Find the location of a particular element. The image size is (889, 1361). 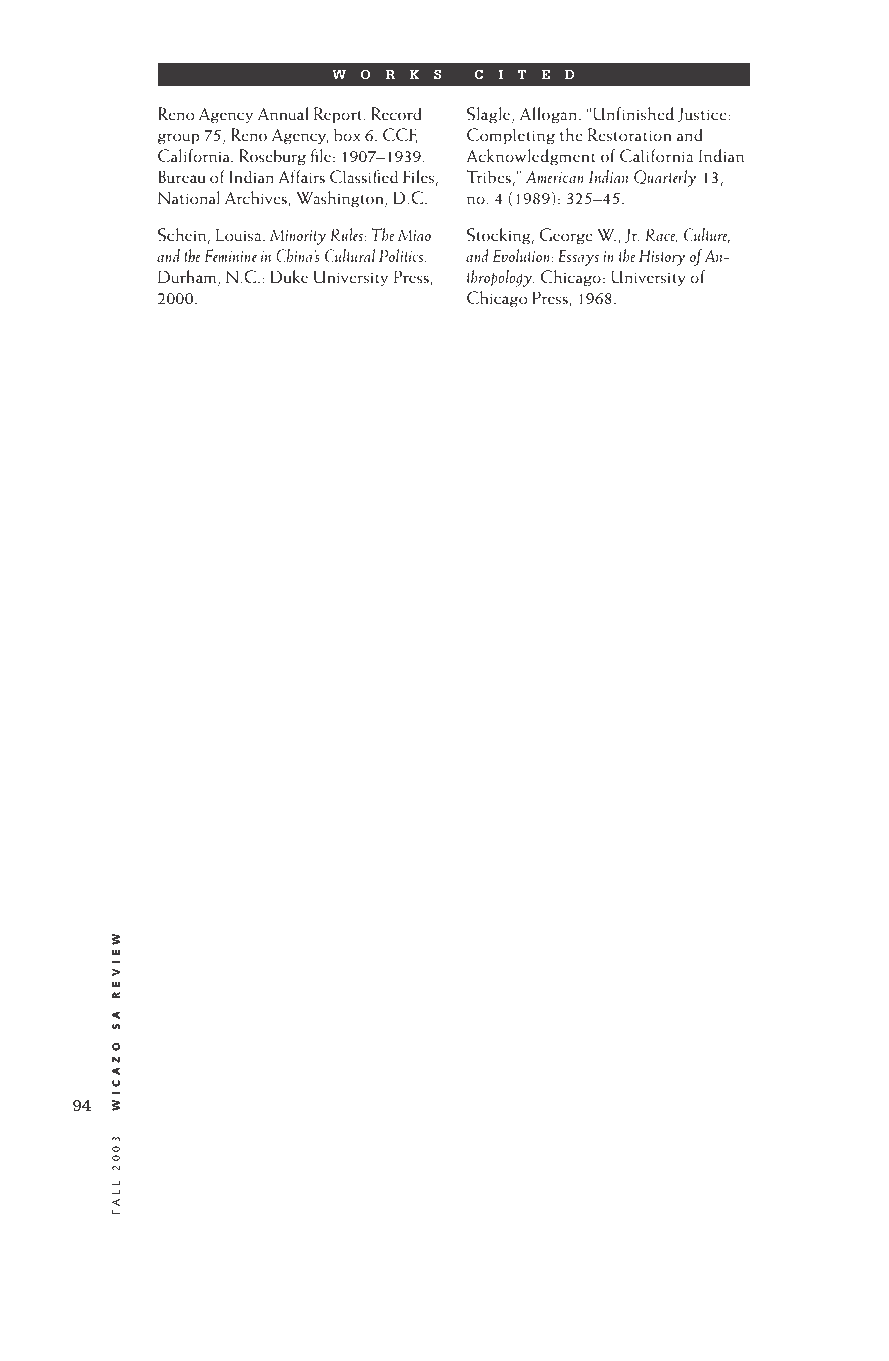

Justice is located at coordinates (703, 115).
